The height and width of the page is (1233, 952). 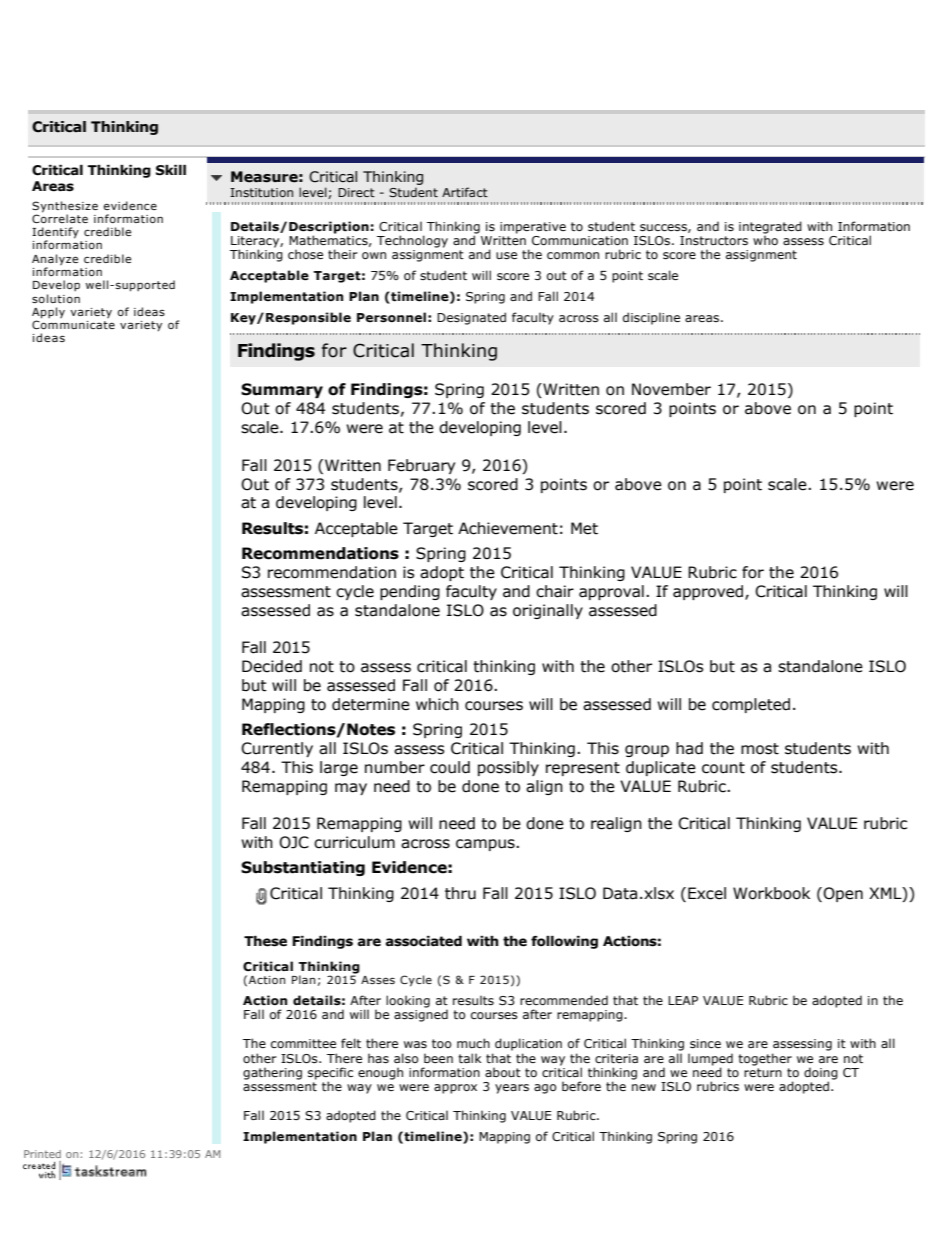 What do you see at coordinates (277, 749) in the page?
I see `Currently` at bounding box center [277, 749].
